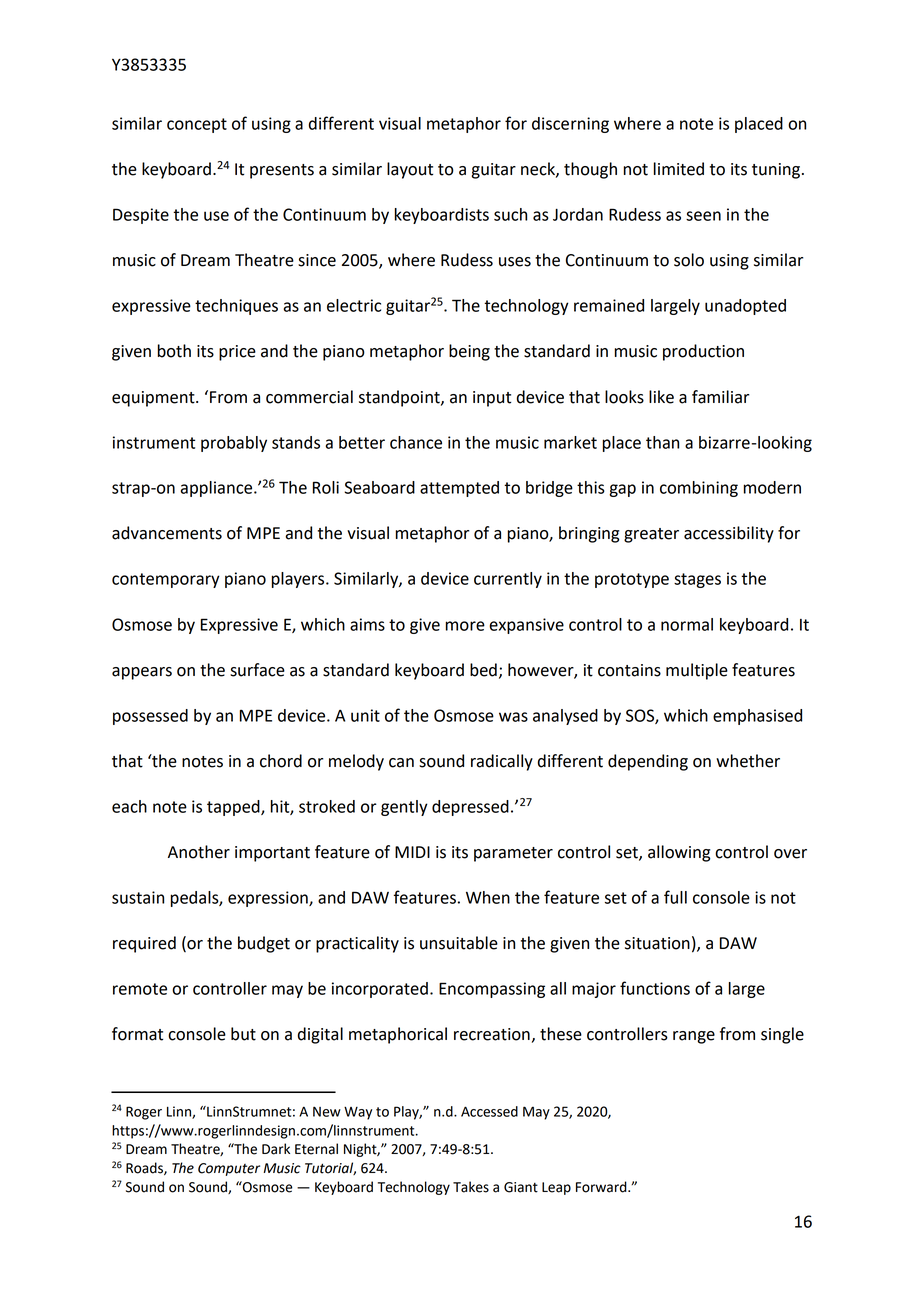 The image size is (924, 1308). Describe the element at coordinates (720, 397) in the document. I see `familiar` at that location.
